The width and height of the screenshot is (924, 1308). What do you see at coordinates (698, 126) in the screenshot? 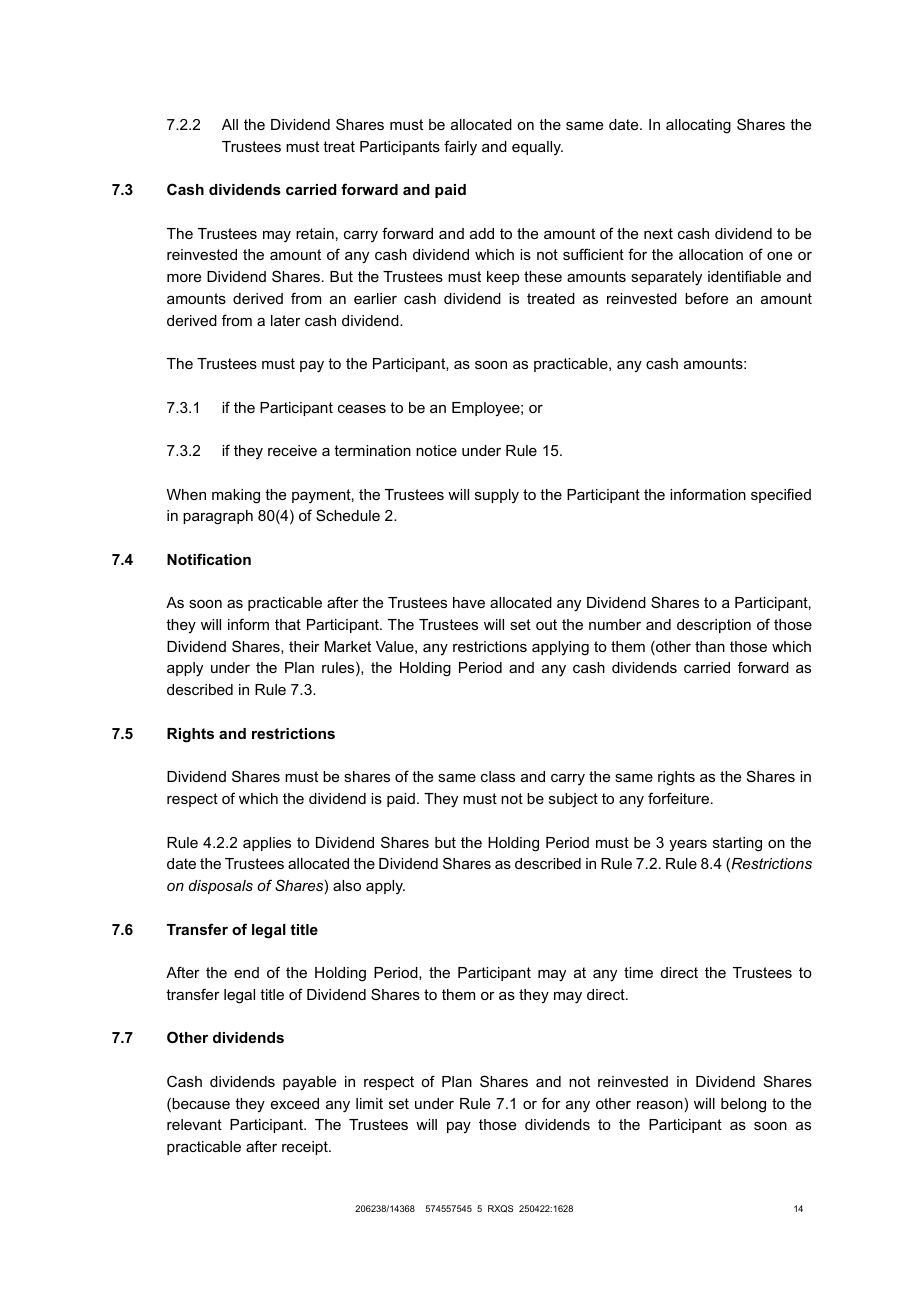
I see `allocating` at bounding box center [698, 126].
